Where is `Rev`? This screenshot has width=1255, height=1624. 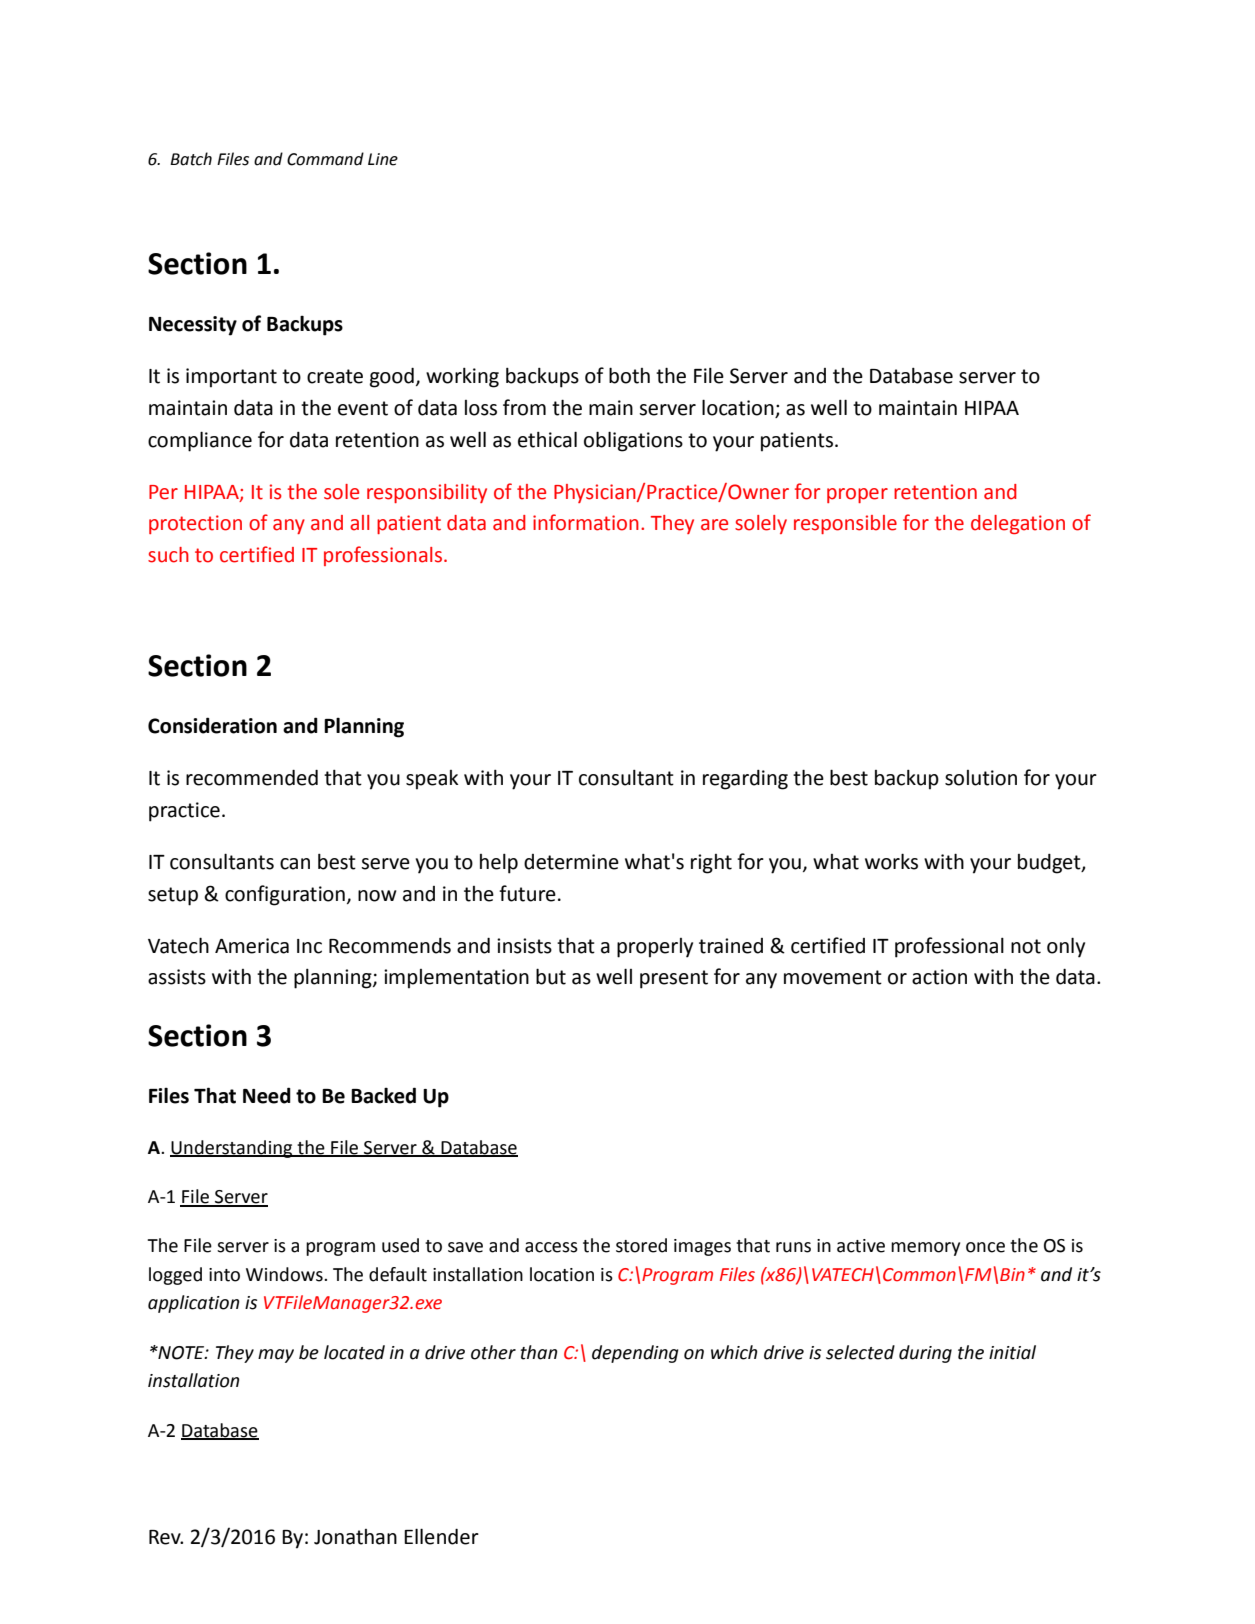 Rev is located at coordinates (166, 1537).
